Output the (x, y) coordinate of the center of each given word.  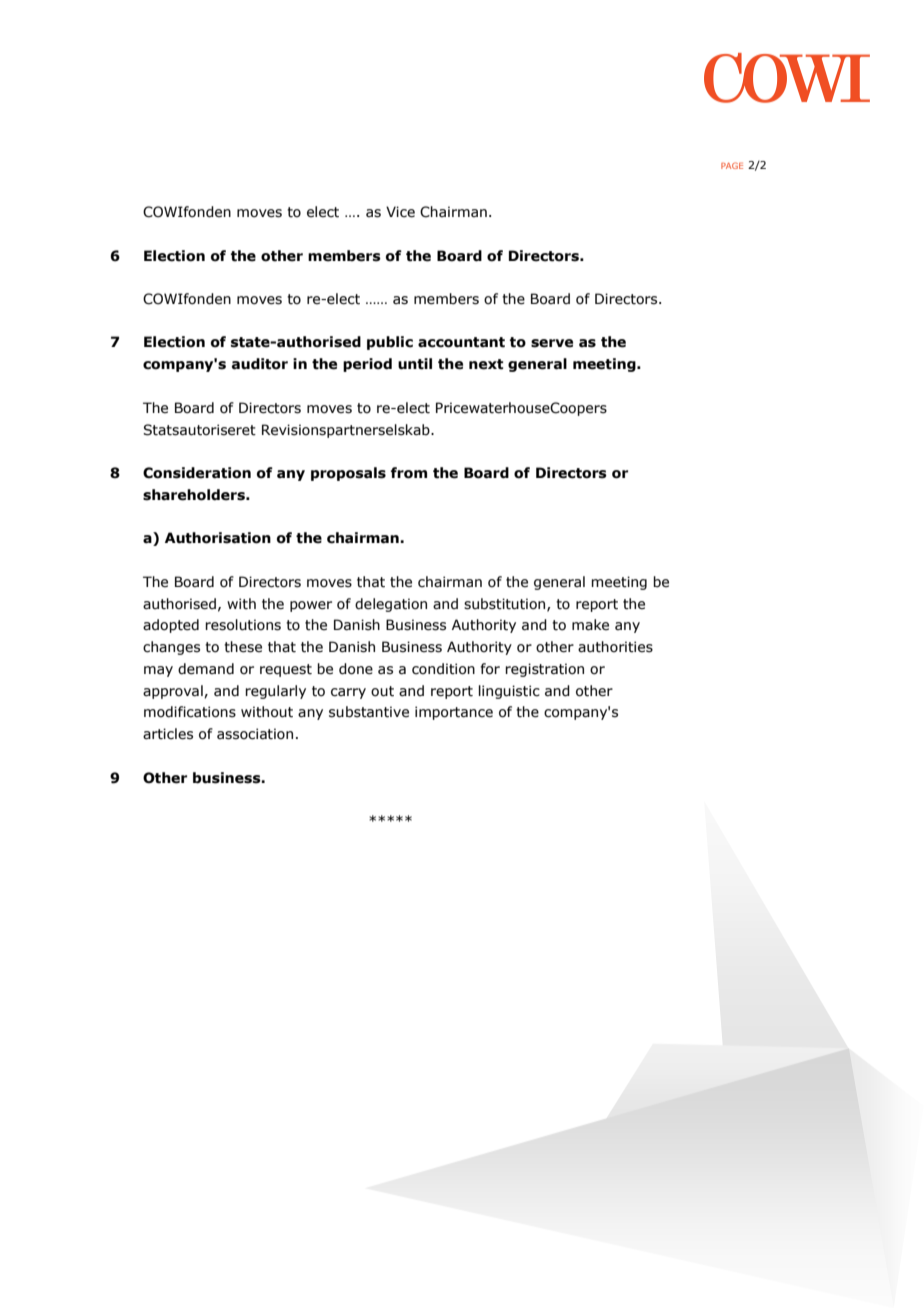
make (590, 625)
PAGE (732, 165)
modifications (190, 712)
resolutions (243, 625)
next (486, 364)
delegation (391, 605)
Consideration (197, 473)
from (409, 473)
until (415, 364)
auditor (260, 364)
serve (552, 343)
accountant (461, 342)
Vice (400, 212)
